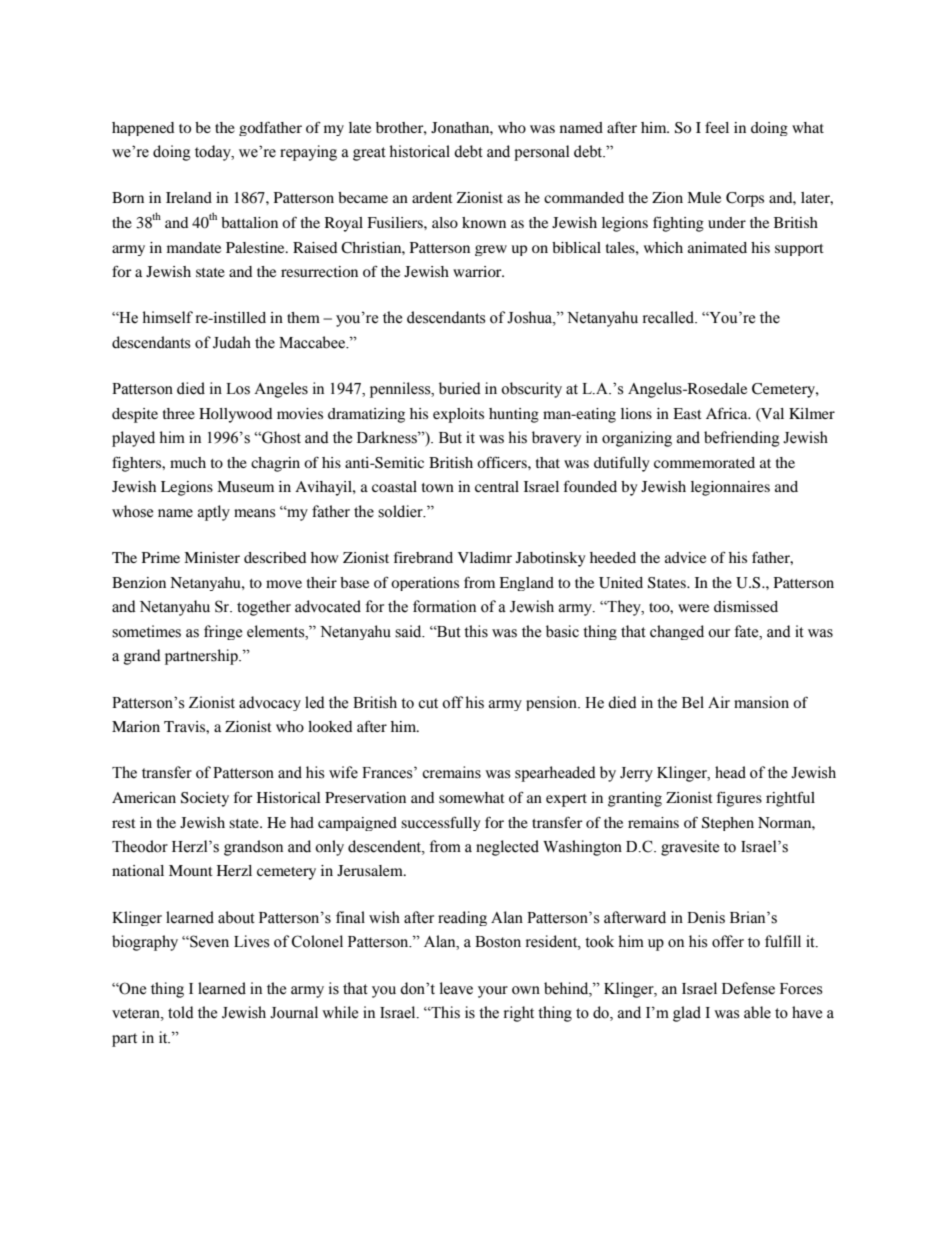 The width and height of the screenshot is (952, 1233). Describe the element at coordinates (541, 153) in the screenshot. I see `personal` at that location.
